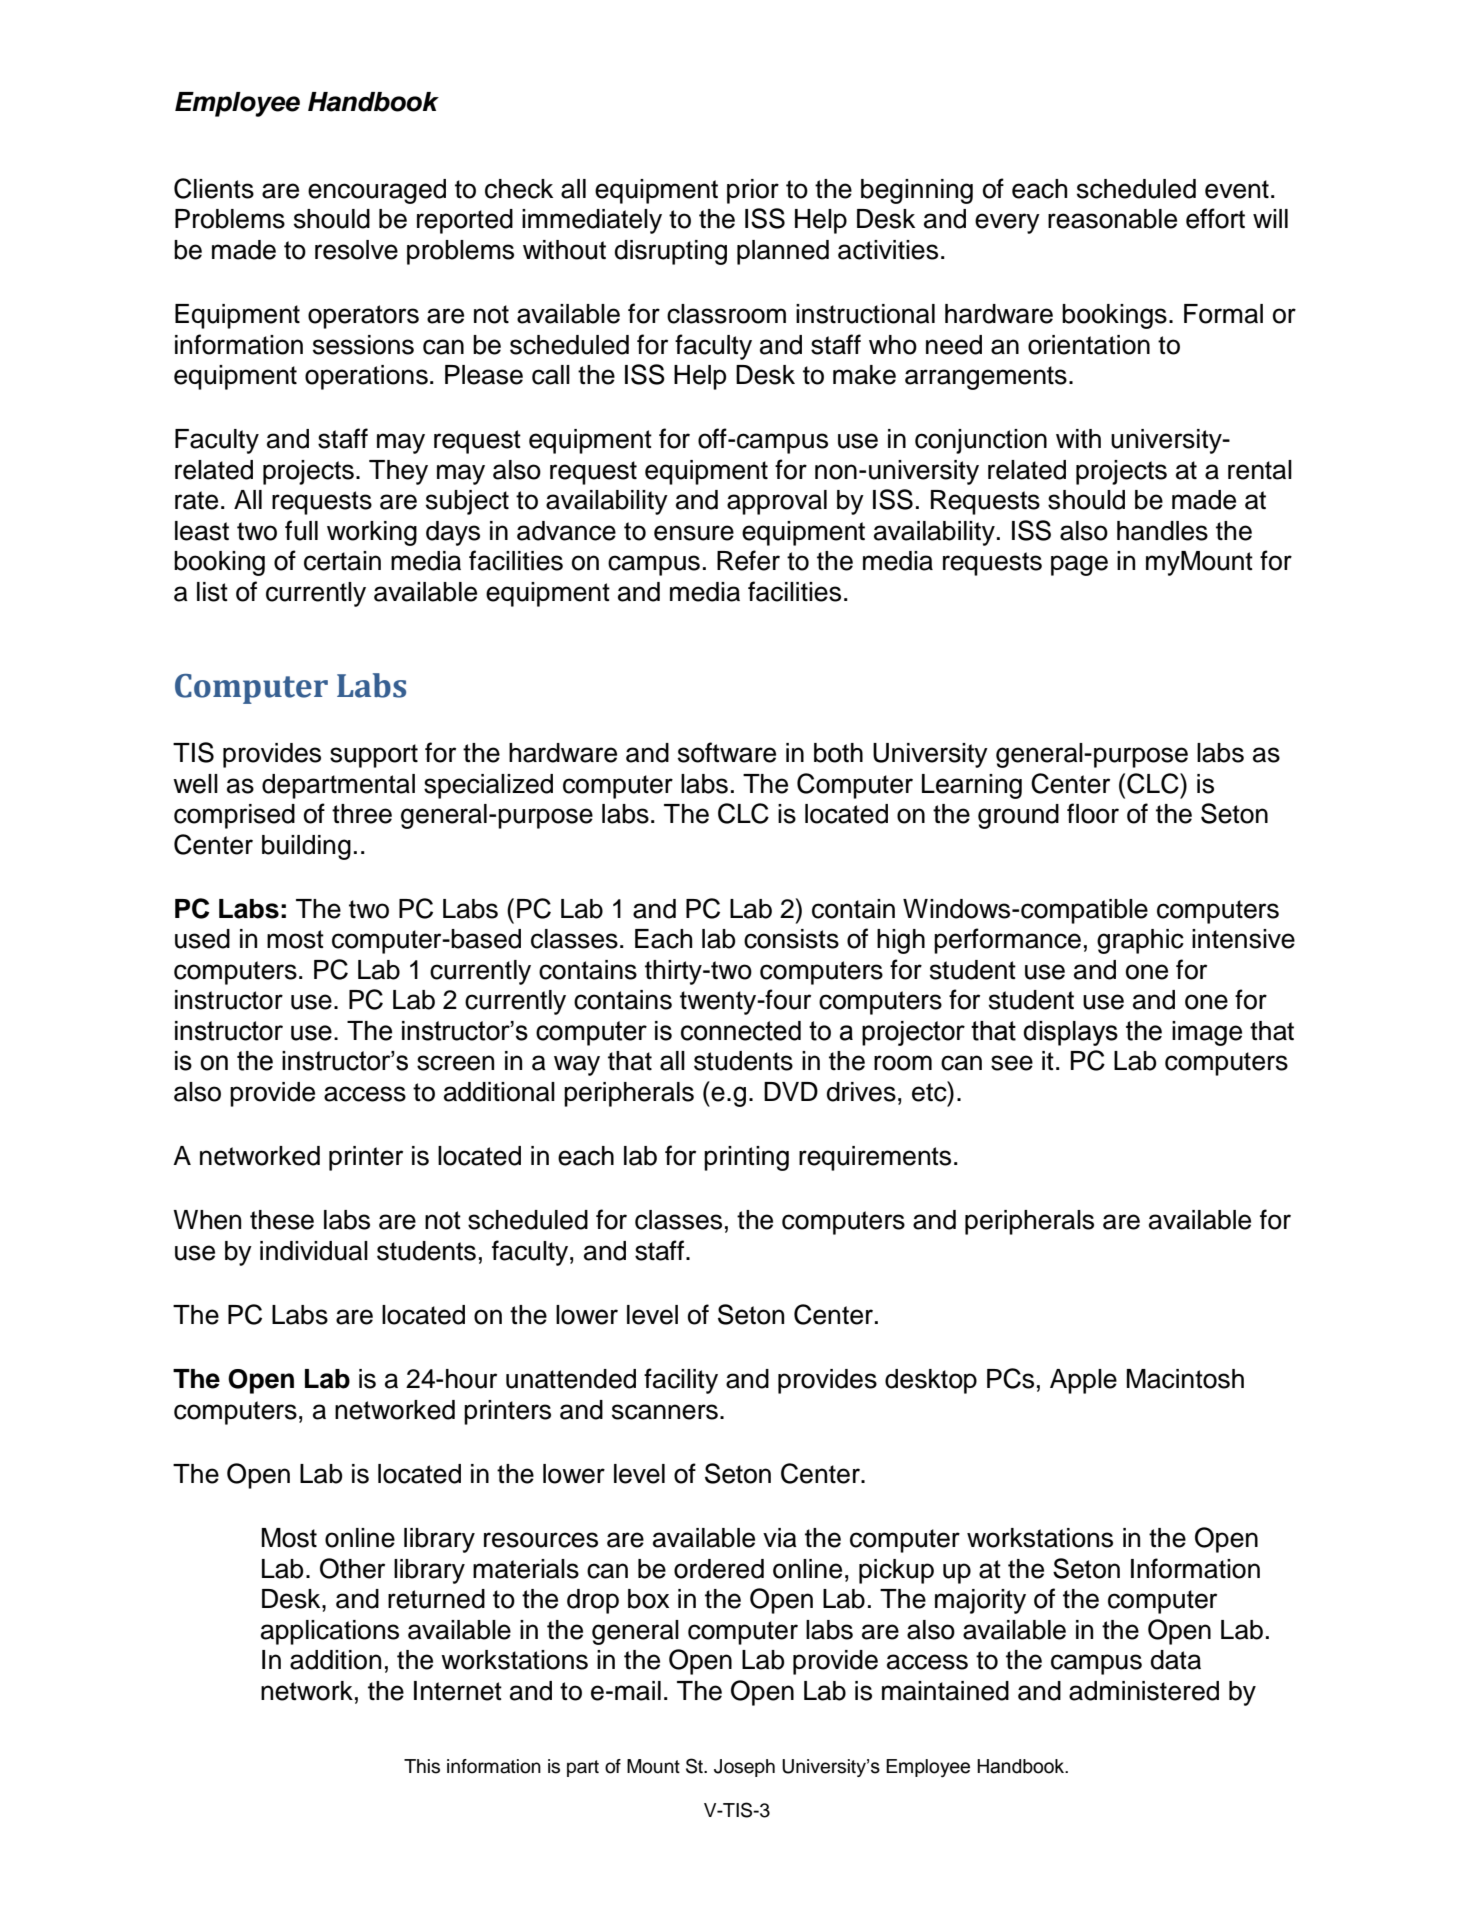  Describe the element at coordinates (746, 1158) in the screenshot. I see `printing` at that location.
